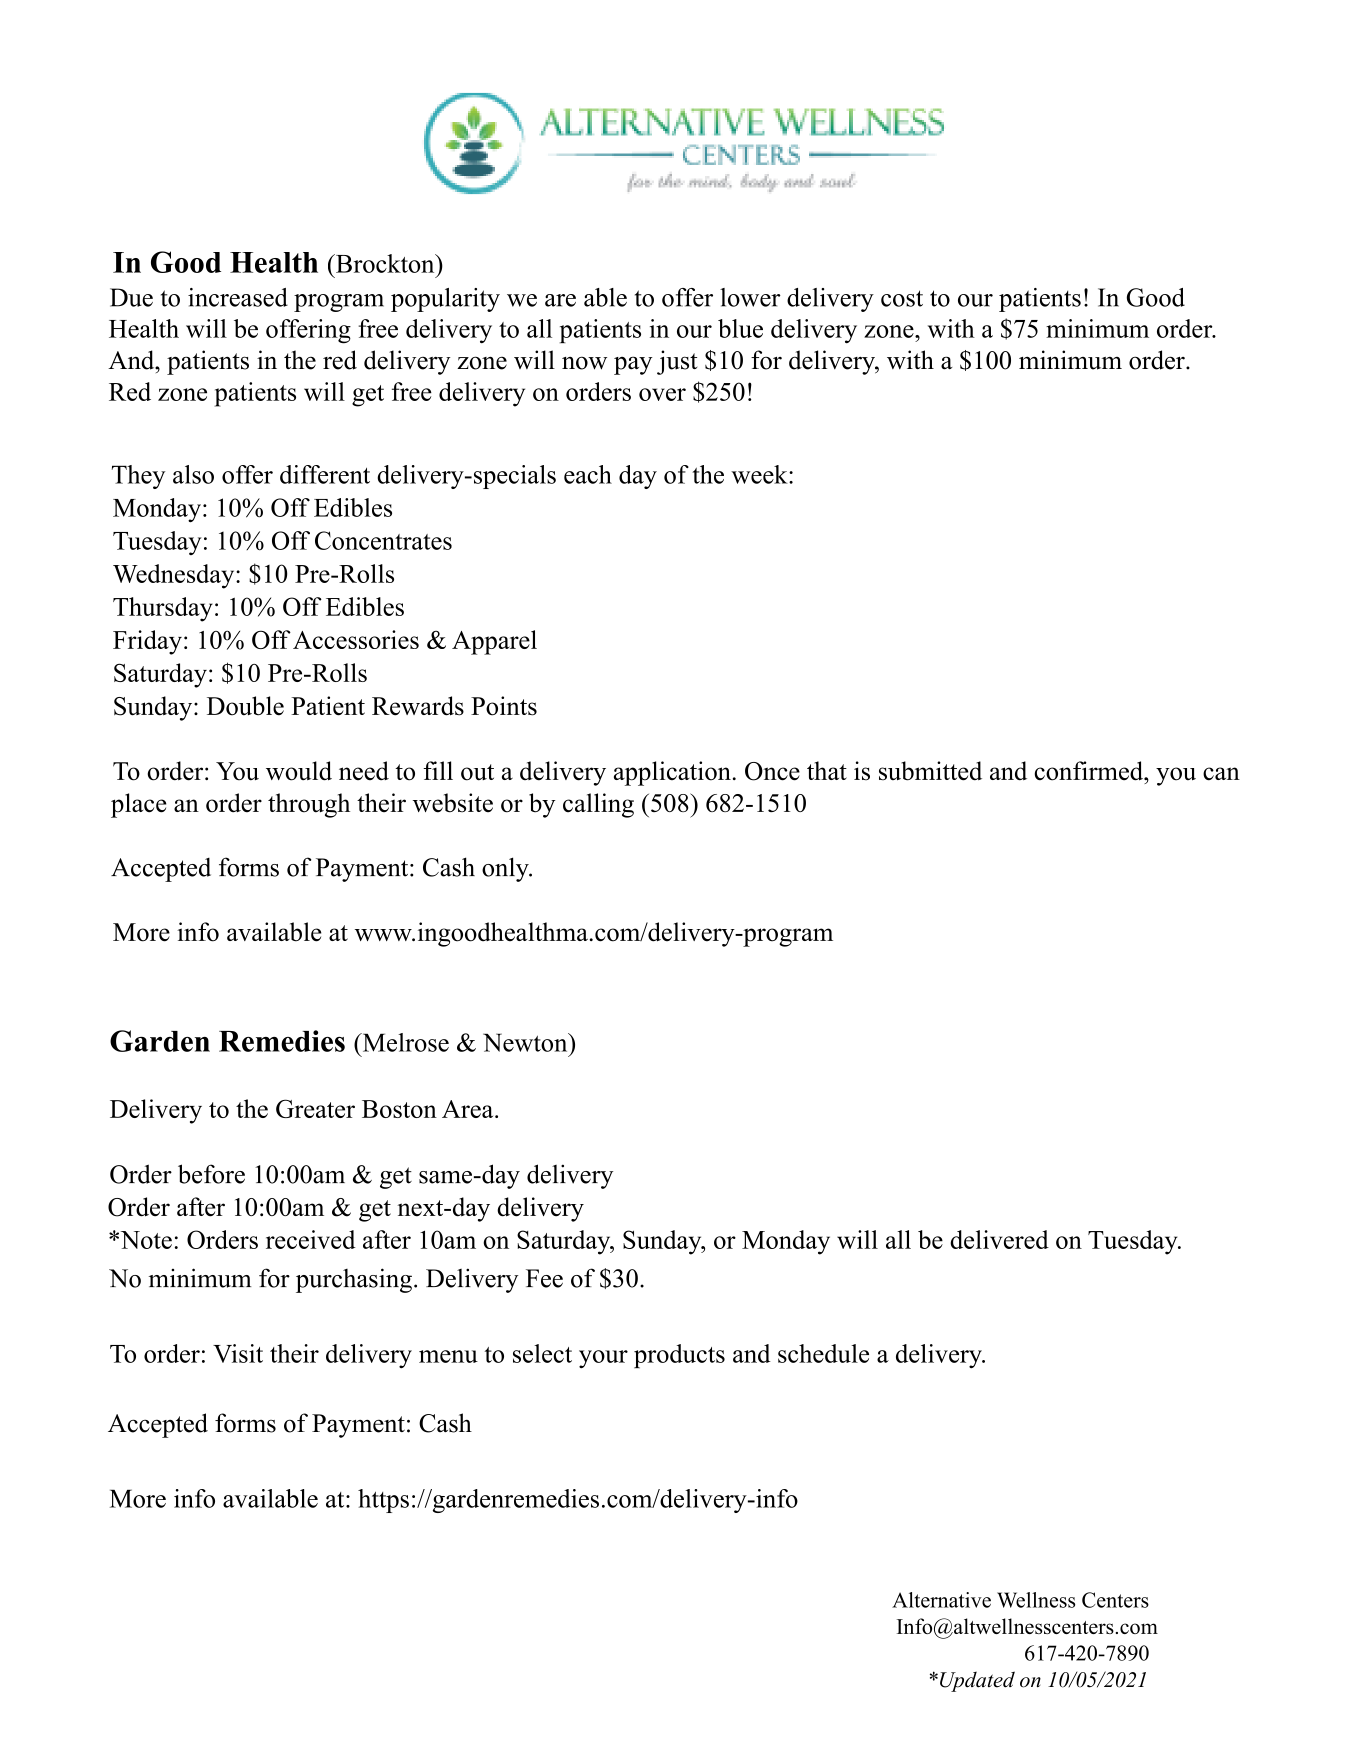  Describe the element at coordinates (941, 1600) in the screenshot. I see `Alternative` at that location.
